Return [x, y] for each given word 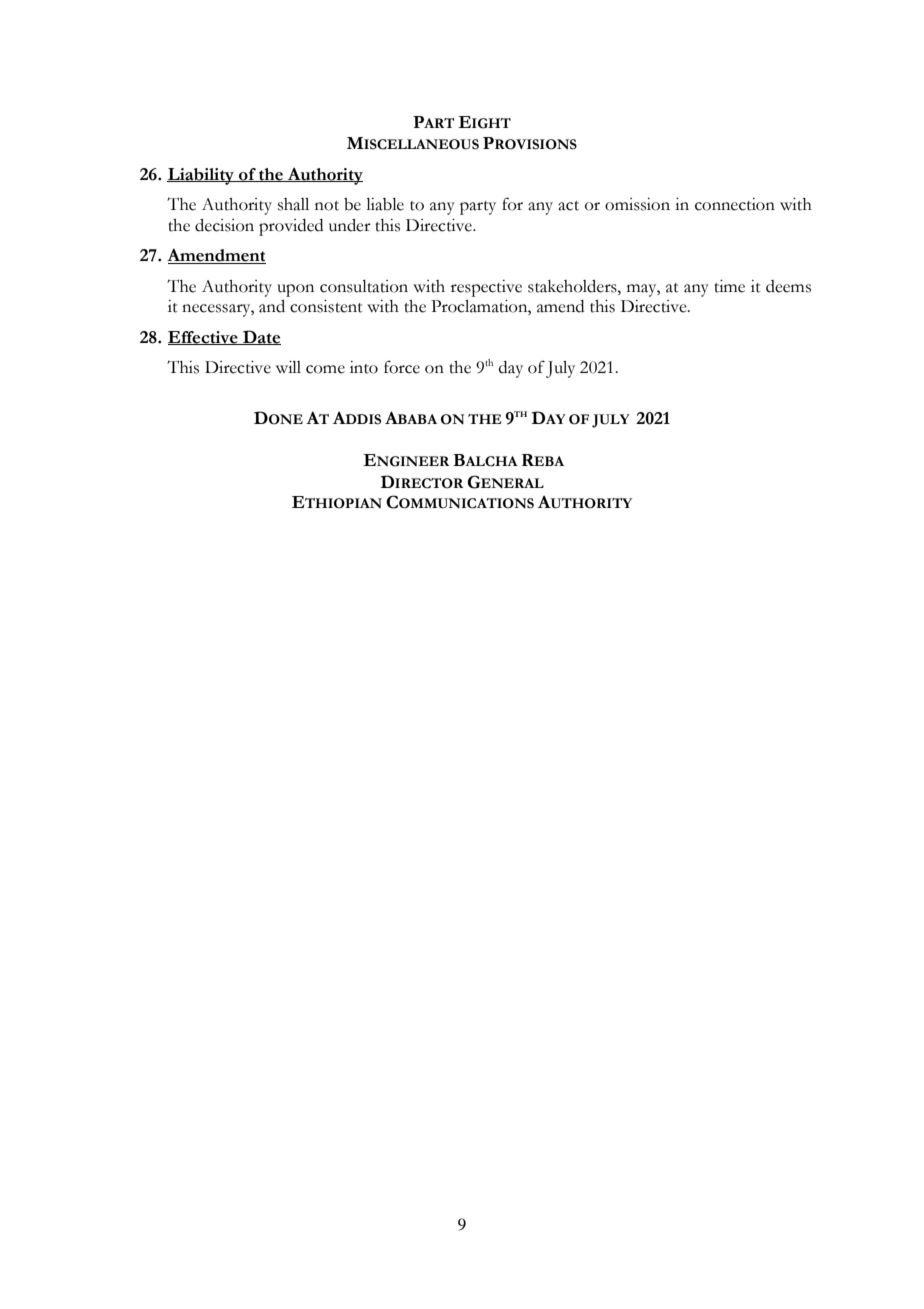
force [402, 367]
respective [486, 288]
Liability [201, 176]
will [288, 367]
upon [295, 290]
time [729, 286]
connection [735, 204]
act [568, 206]
